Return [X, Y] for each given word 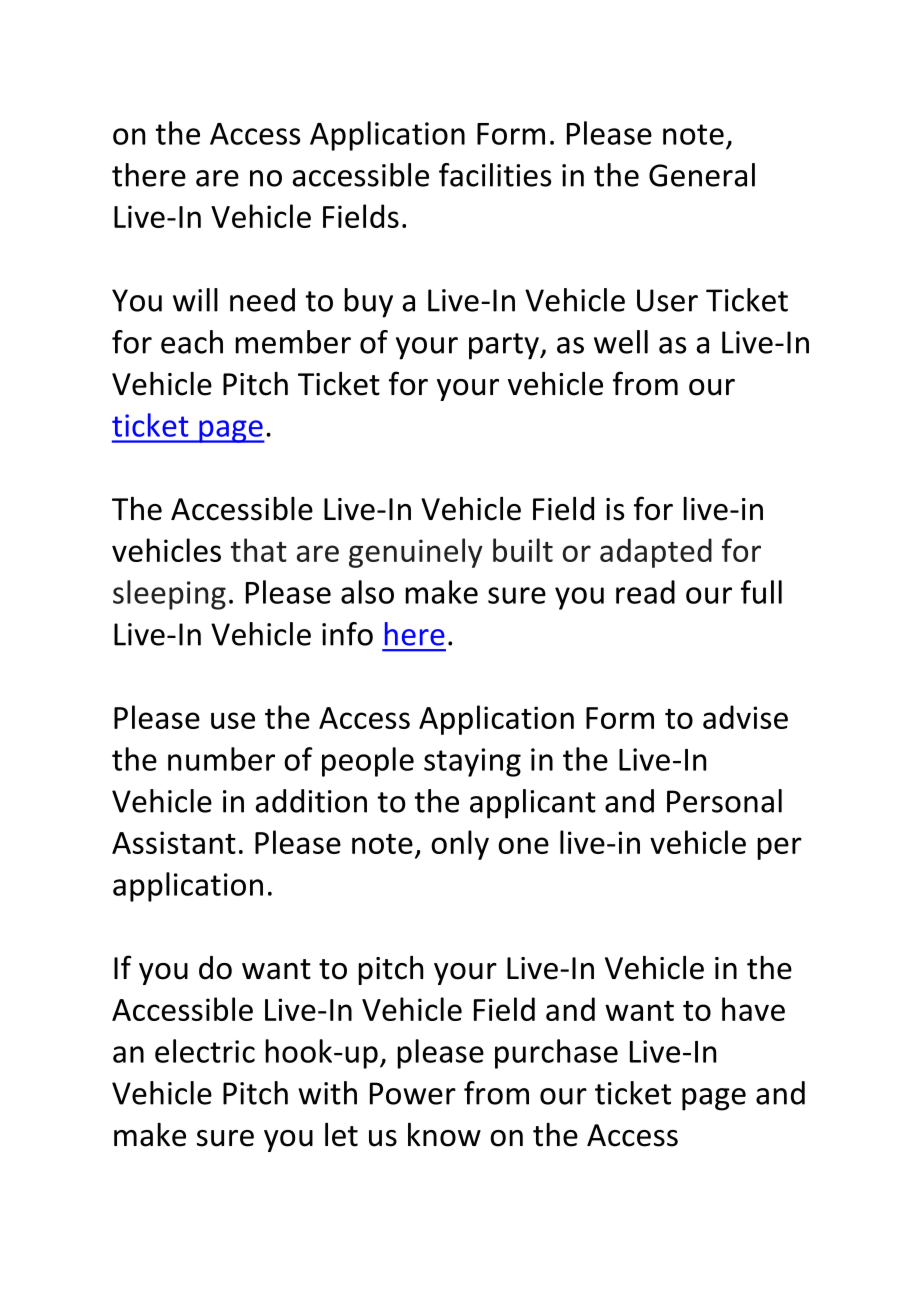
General [702, 175]
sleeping [169, 595]
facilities [495, 175]
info [347, 634]
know [444, 1135]
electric [205, 1051]
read [645, 592]
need [262, 300]
